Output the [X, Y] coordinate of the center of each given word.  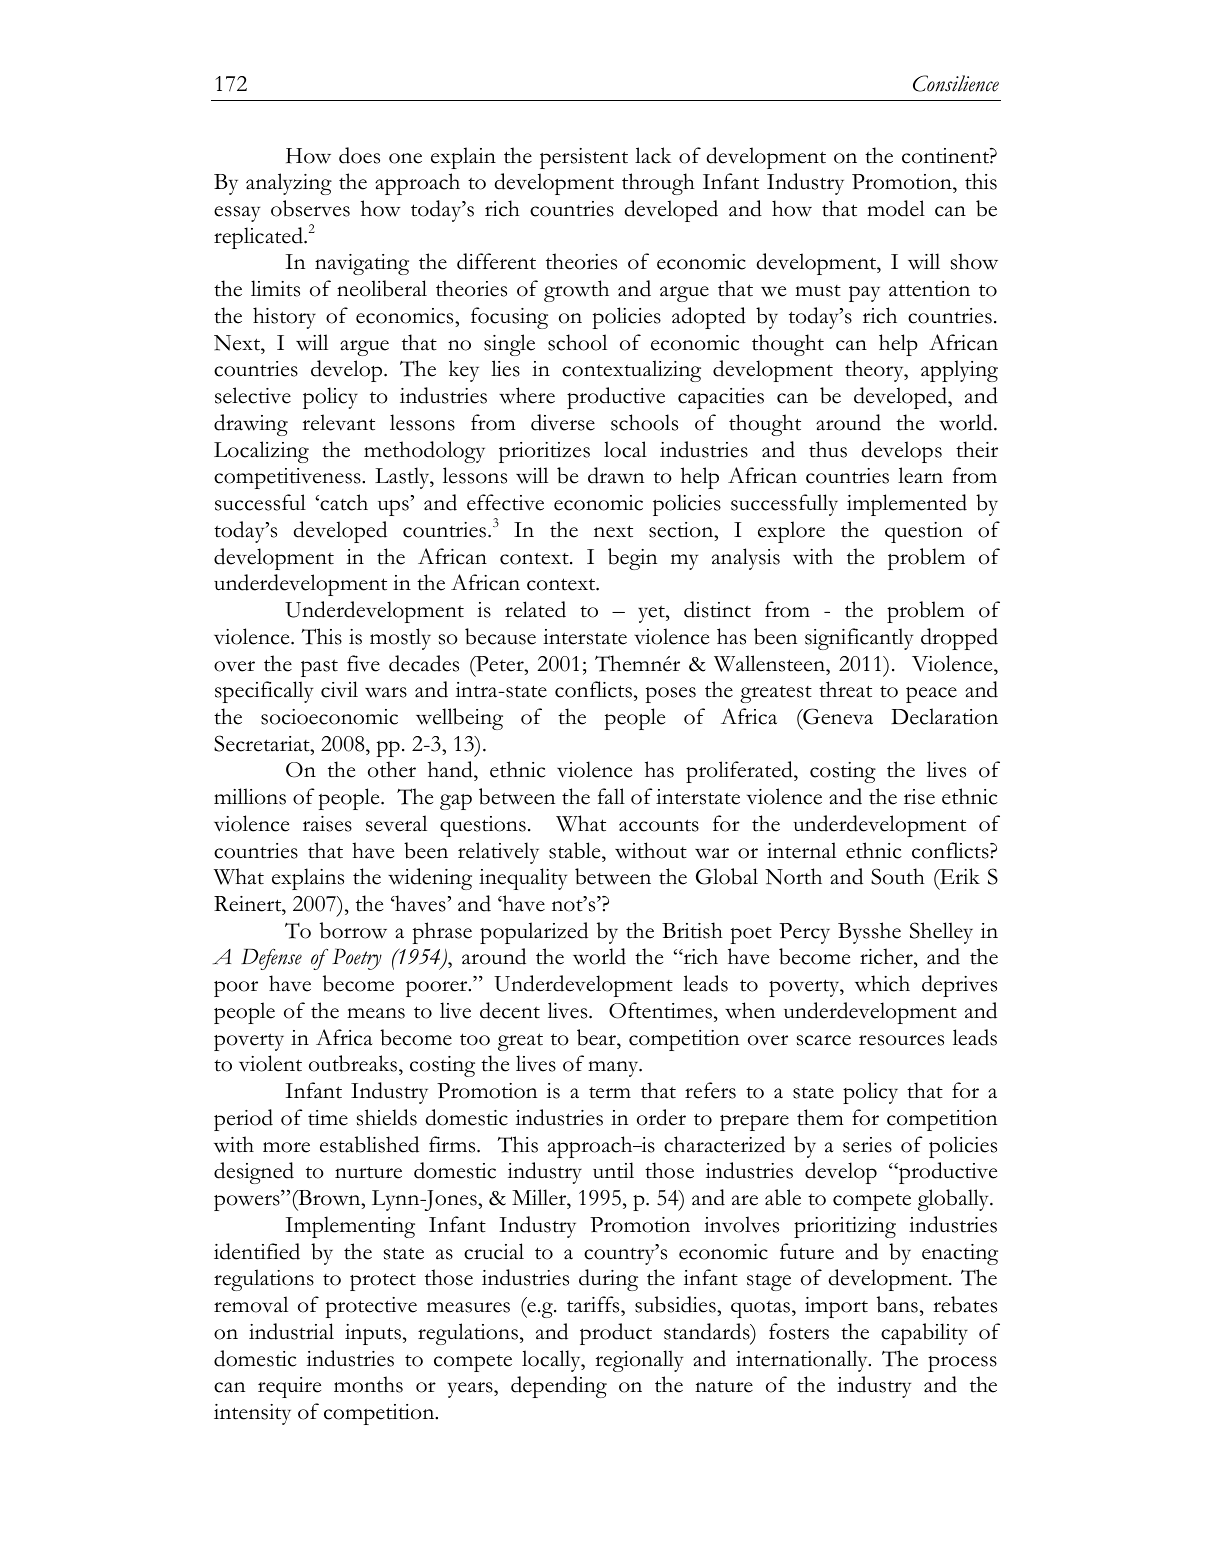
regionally [639, 1361]
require [289, 1387]
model [896, 208]
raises [327, 824]
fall [611, 796]
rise [919, 797]
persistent [584, 158]
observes [310, 208]
